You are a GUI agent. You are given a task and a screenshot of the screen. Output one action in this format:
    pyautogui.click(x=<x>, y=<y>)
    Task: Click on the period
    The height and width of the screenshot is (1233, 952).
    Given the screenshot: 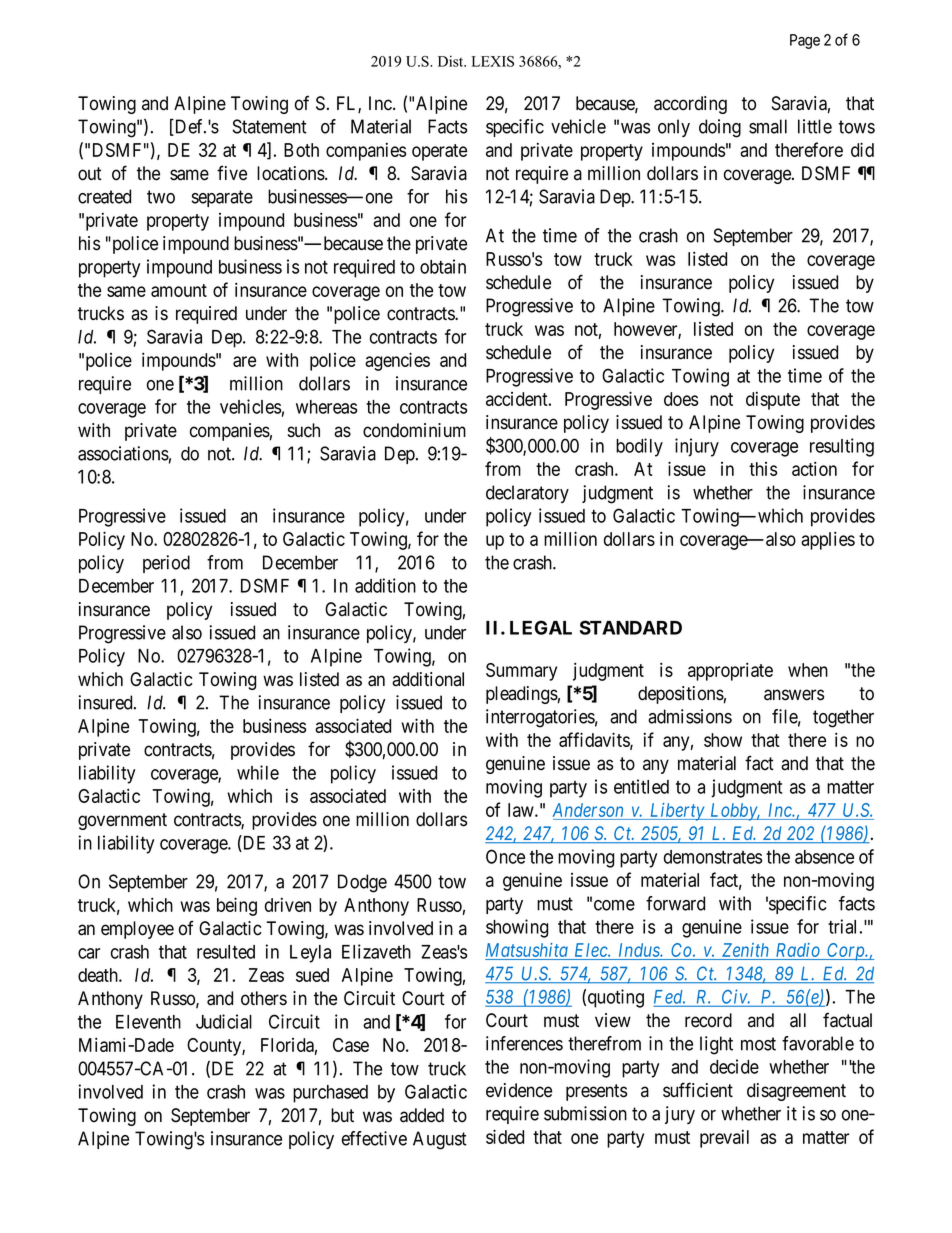 What is the action you would take?
    pyautogui.click(x=166, y=564)
